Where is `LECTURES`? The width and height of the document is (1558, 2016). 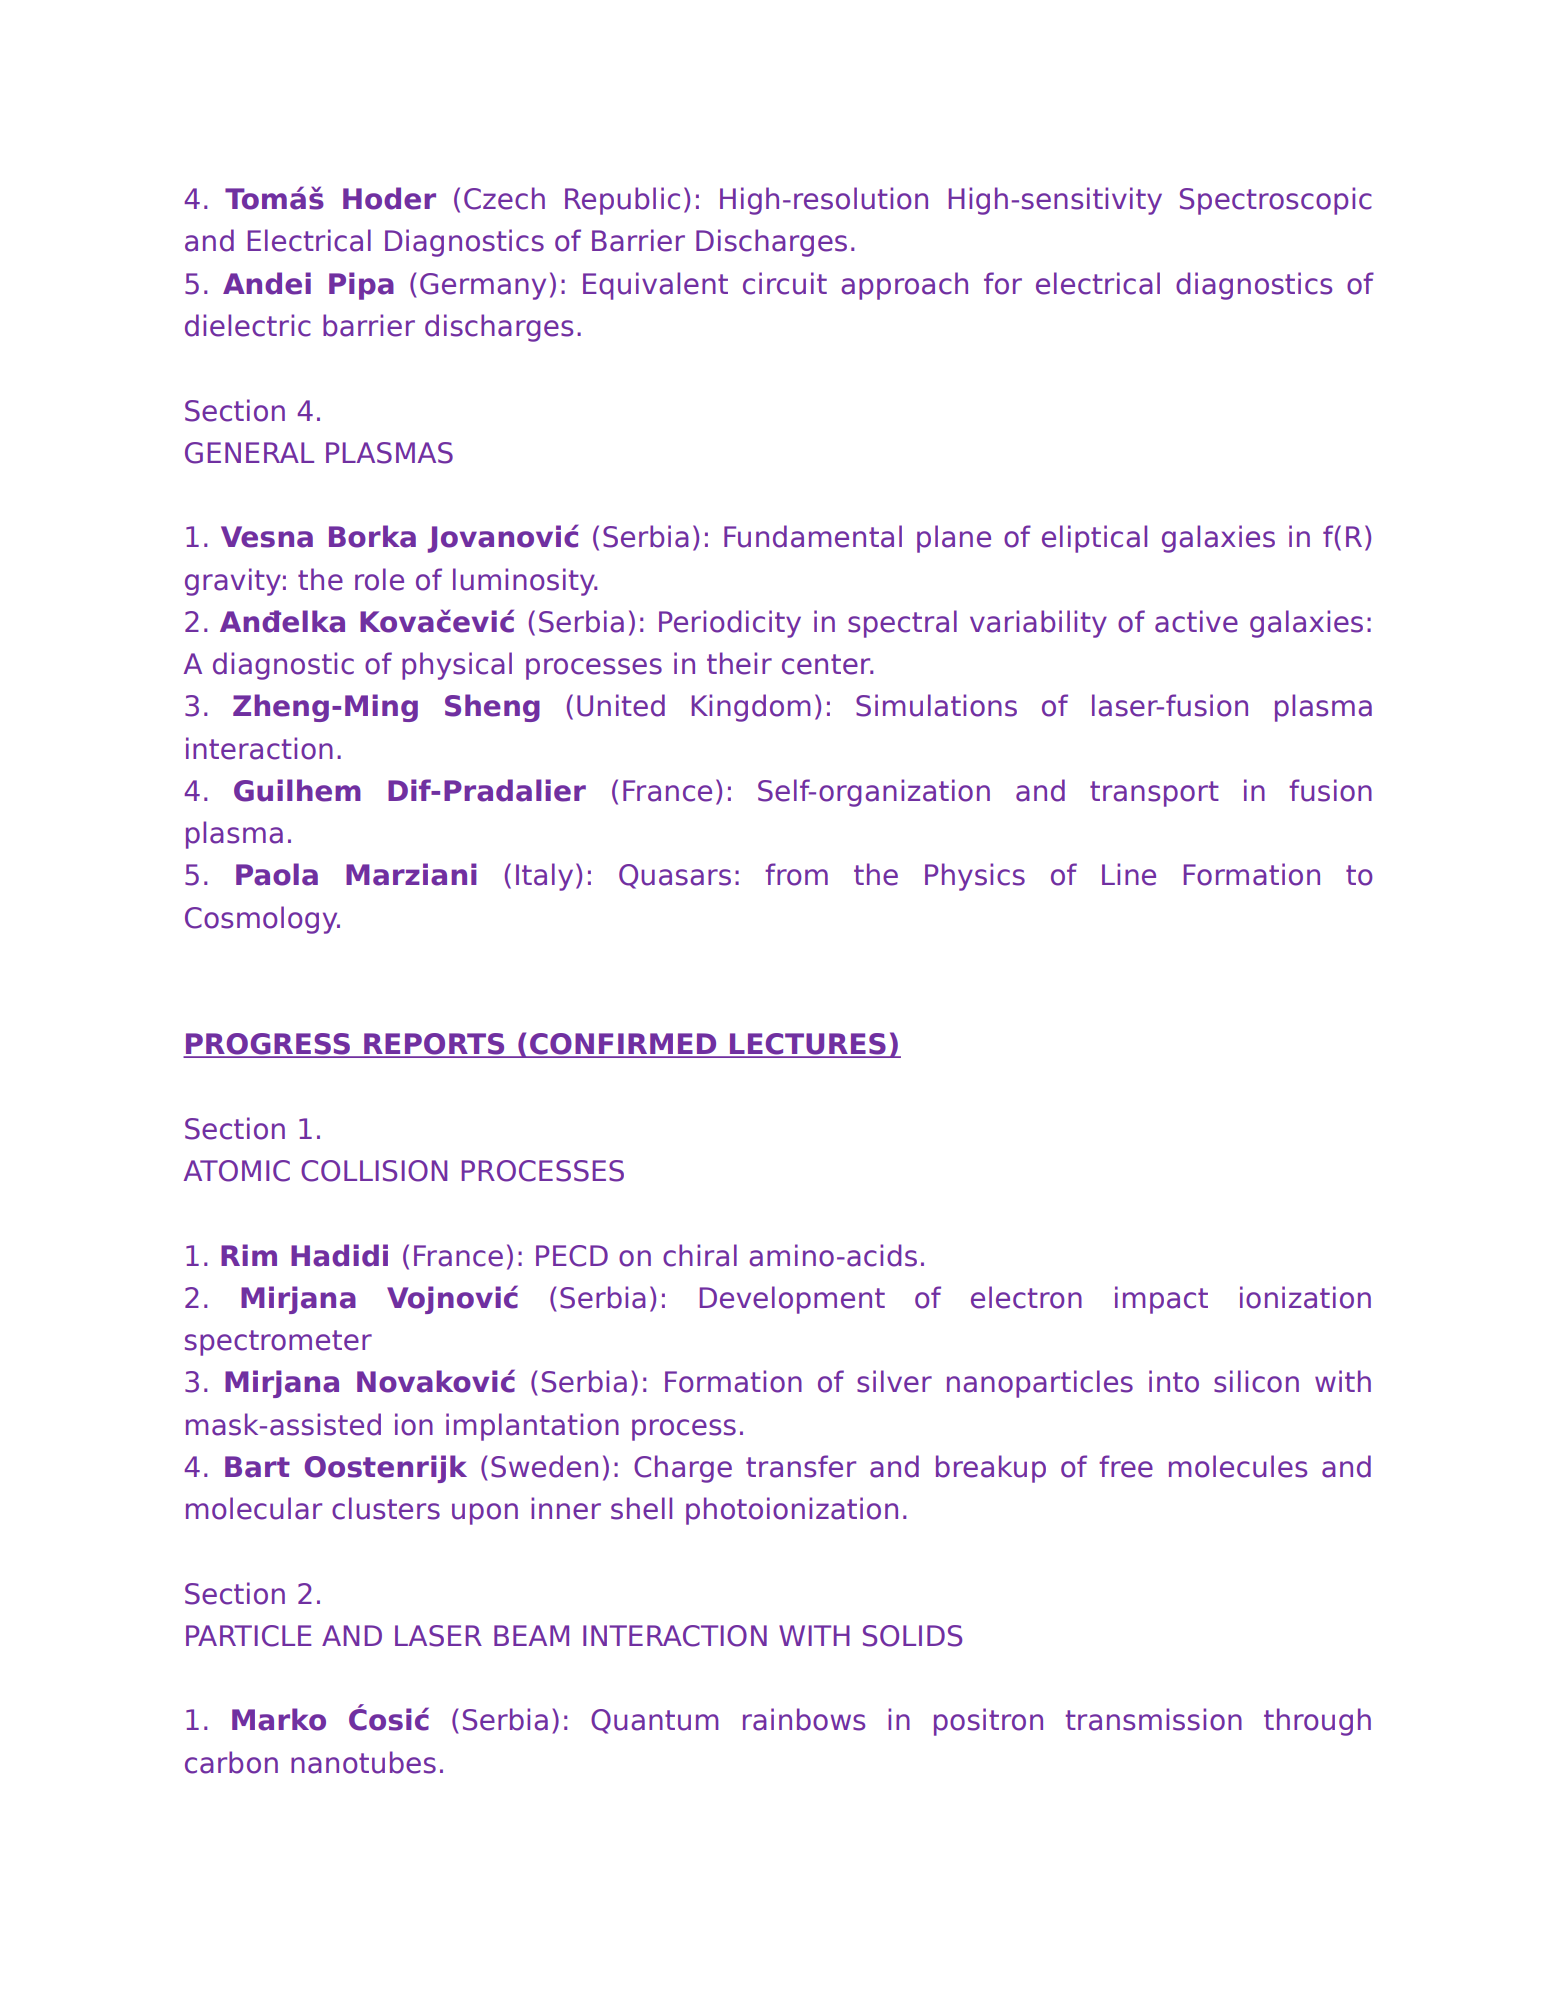 LECTURES is located at coordinates (808, 1045).
